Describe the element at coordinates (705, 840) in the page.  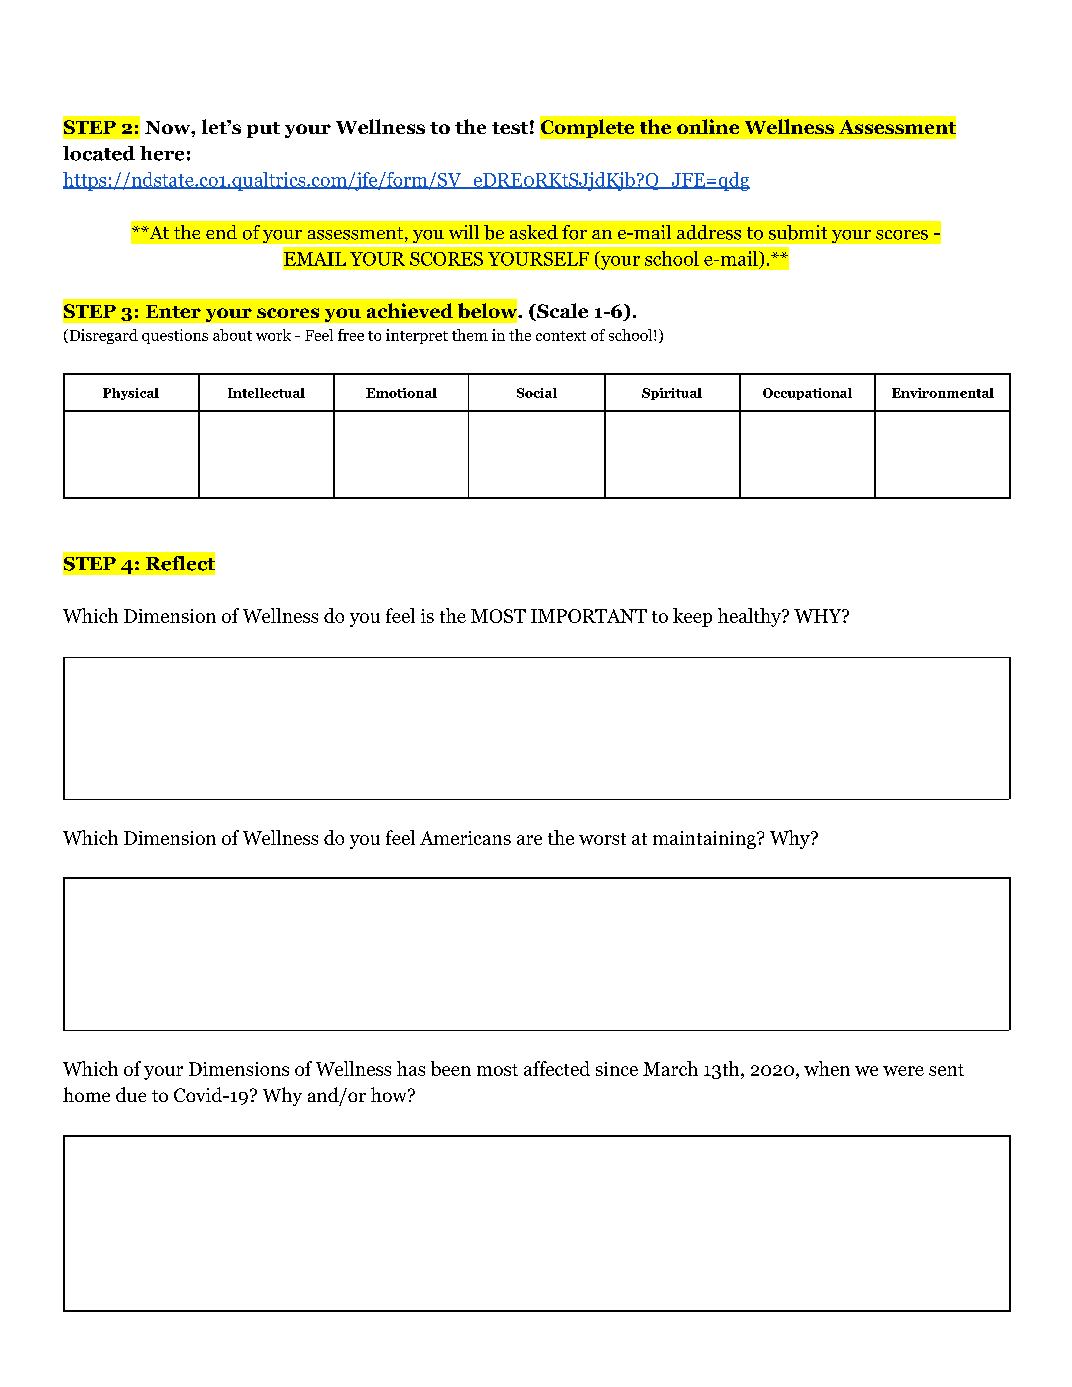
I see `maintaining` at that location.
